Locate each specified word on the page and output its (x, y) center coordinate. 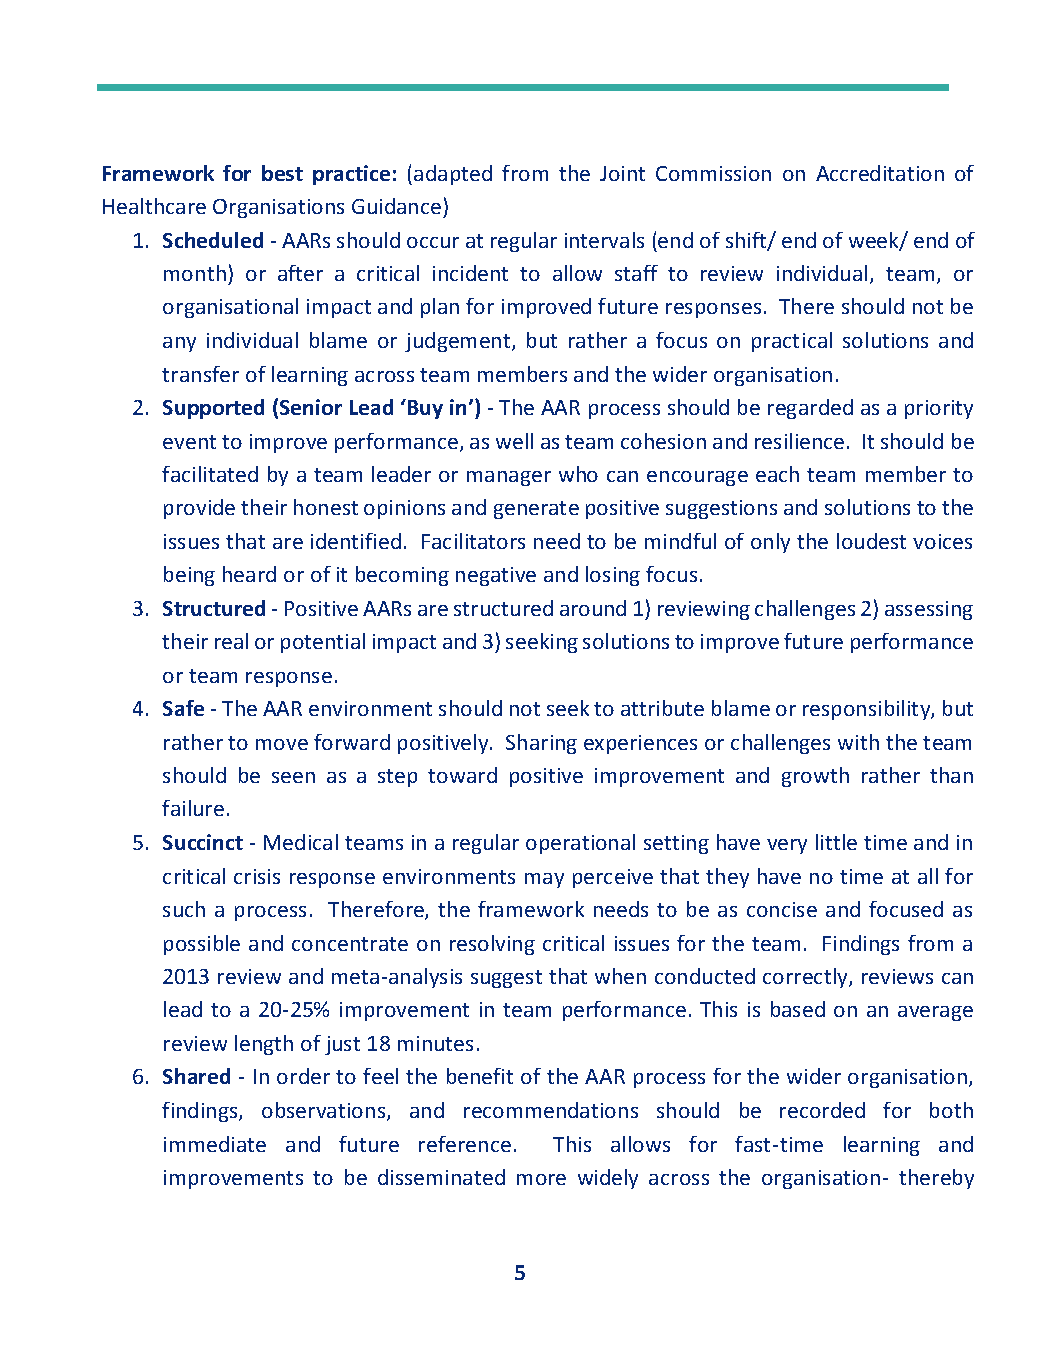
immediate (215, 1144)
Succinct (203, 842)
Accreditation (880, 173)
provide (199, 509)
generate (536, 510)
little (836, 842)
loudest (871, 541)
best (282, 173)
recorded (822, 1110)
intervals (604, 240)
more (541, 1179)
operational (580, 844)
